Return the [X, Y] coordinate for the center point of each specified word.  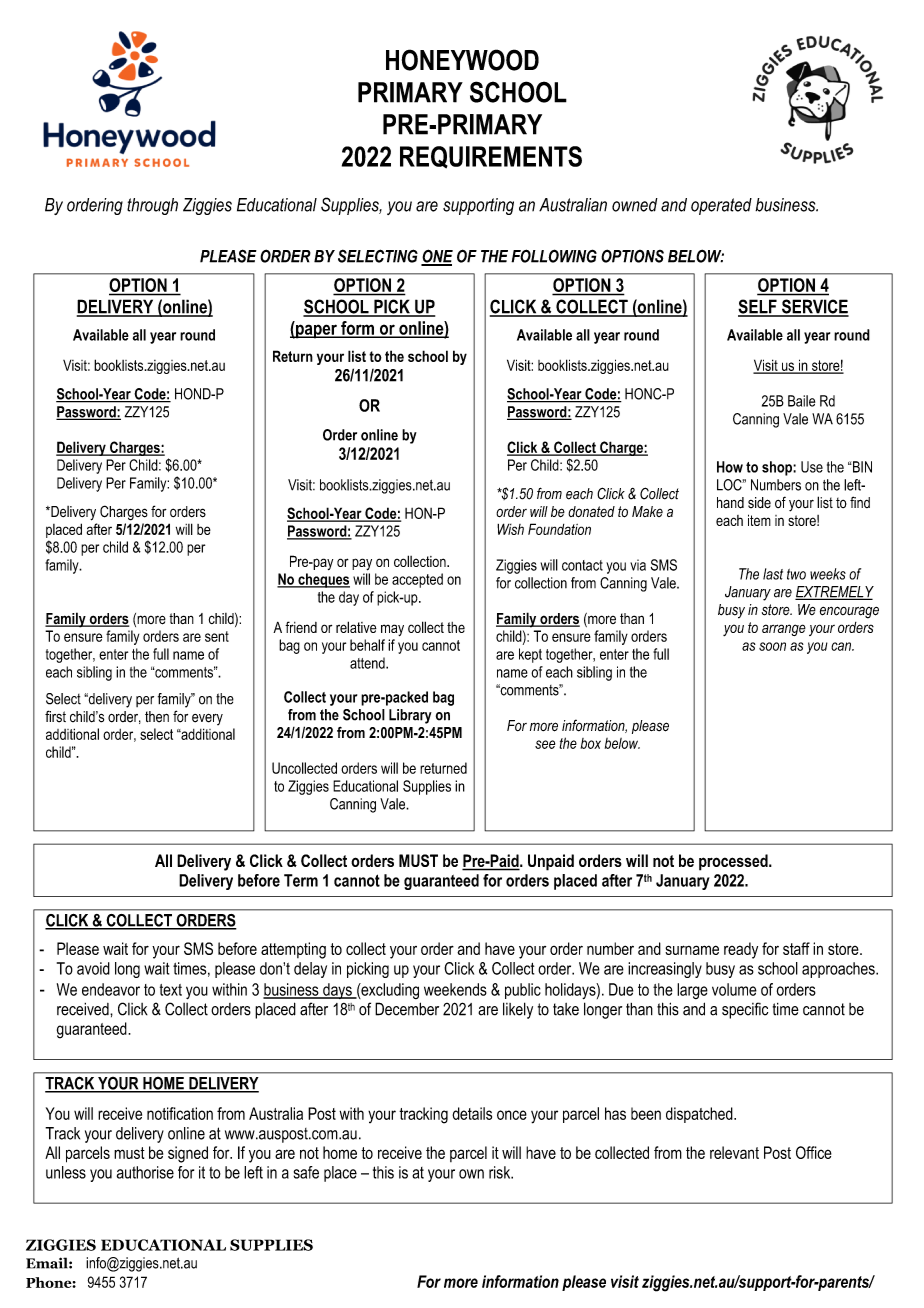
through [152, 206]
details [472, 1113]
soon [772, 646]
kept [530, 655]
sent [217, 636]
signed [188, 1154]
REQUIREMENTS [491, 157]
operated [721, 206]
